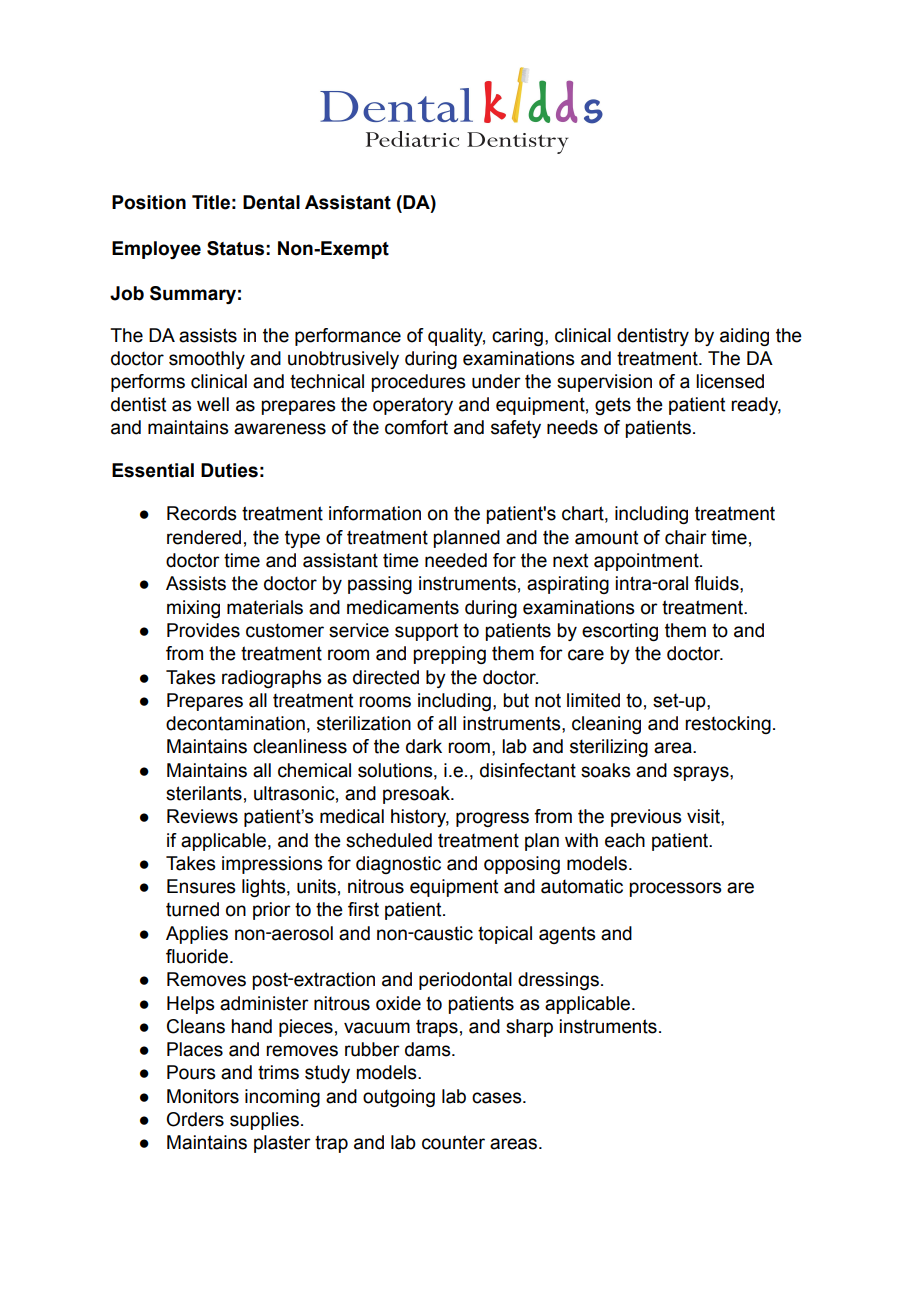 The height and width of the screenshot is (1307, 924). What do you see at coordinates (156, 250) in the screenshot?
I see `Employee` at bounding box center [156, 250].
